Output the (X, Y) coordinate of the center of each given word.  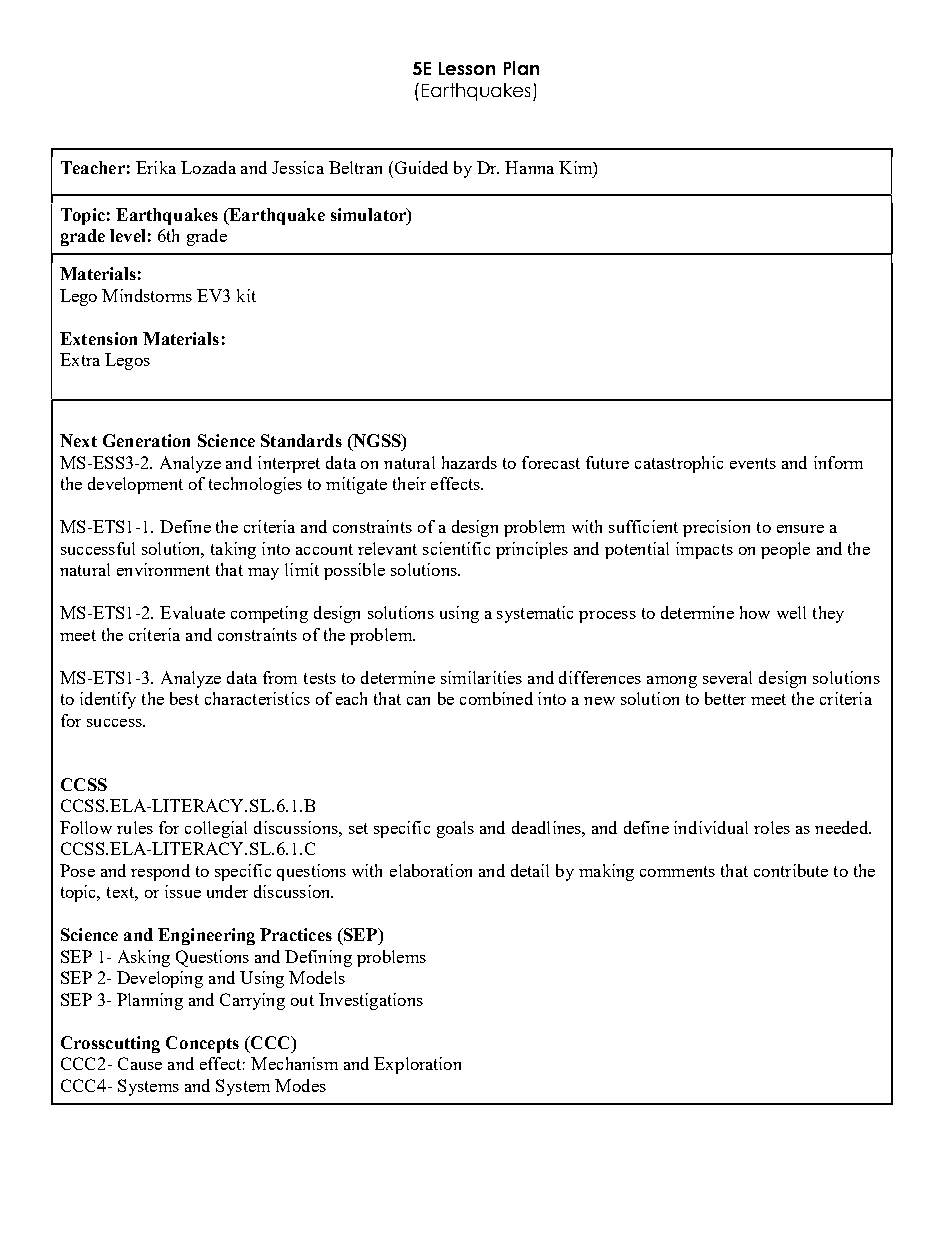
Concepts (202, 1044)
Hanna (529, 167)
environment (163, 569)
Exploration (417, 1065)
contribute (791, 870)
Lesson (467, 68)
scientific (456, 548)
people (785, 550)
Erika (156, 167)
